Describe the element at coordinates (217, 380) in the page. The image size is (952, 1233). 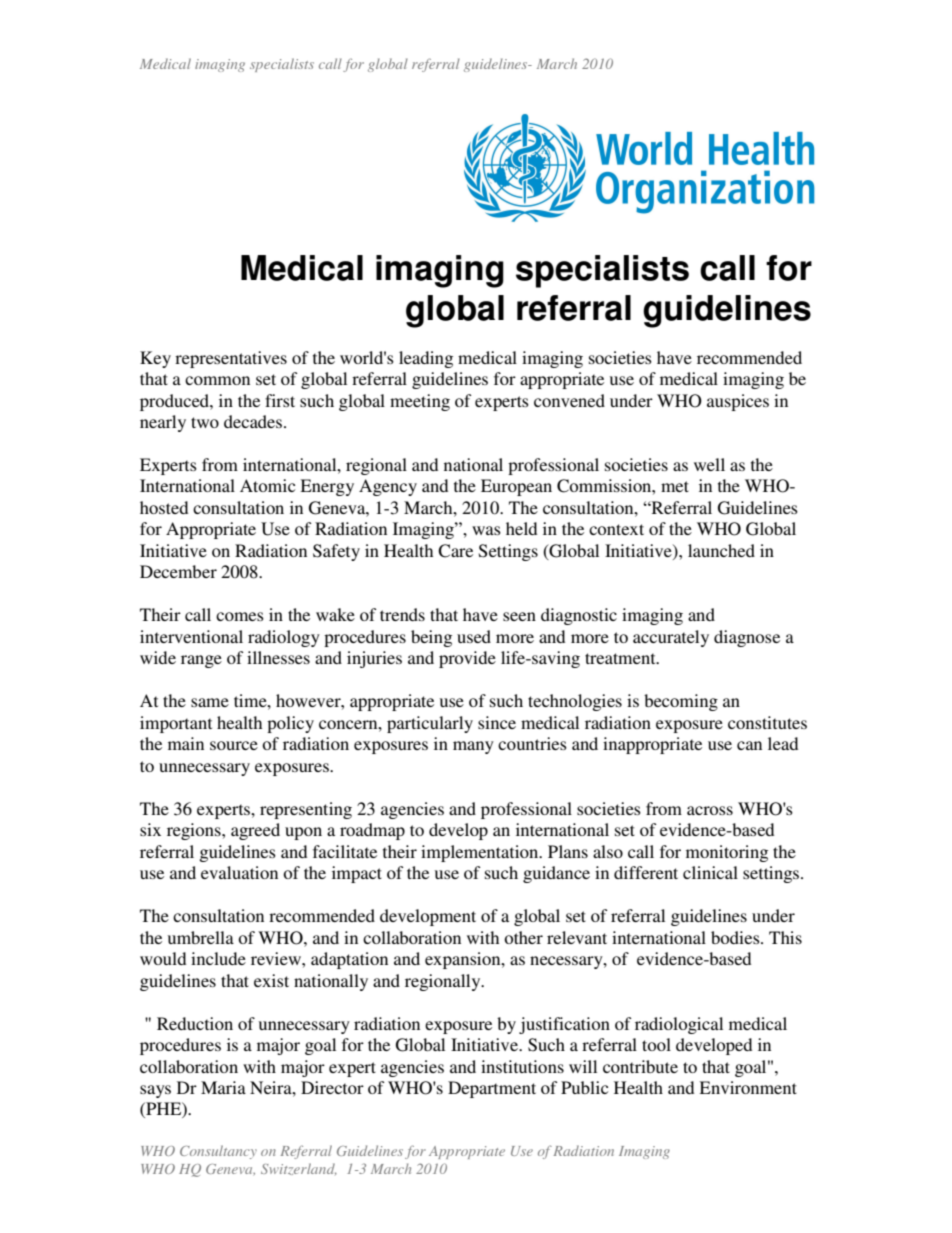
I see `common` at that location.
